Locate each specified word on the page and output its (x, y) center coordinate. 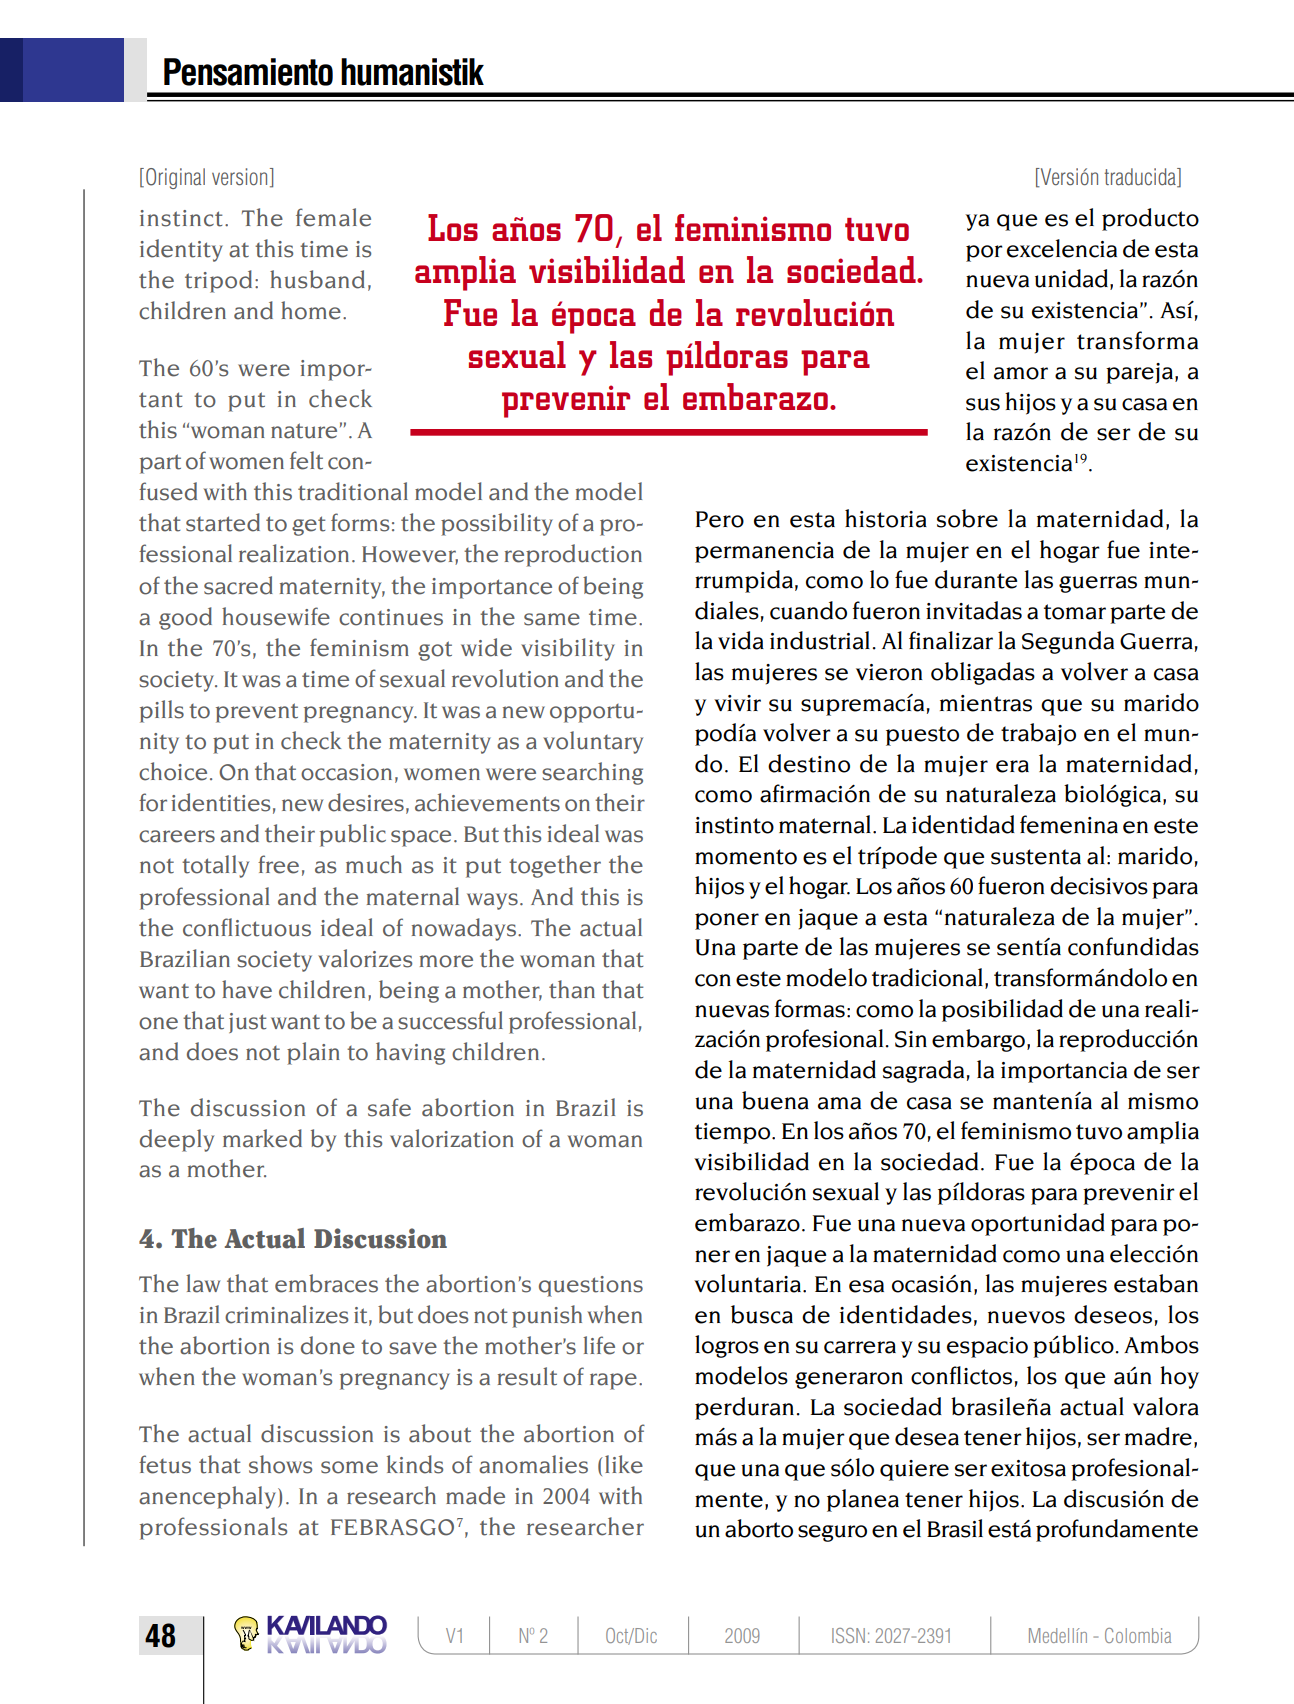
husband (317, 279)
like (624, 1464)
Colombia (1138, 1635)
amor (1021, 373)
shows (280, 1464)
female (333, 217)
